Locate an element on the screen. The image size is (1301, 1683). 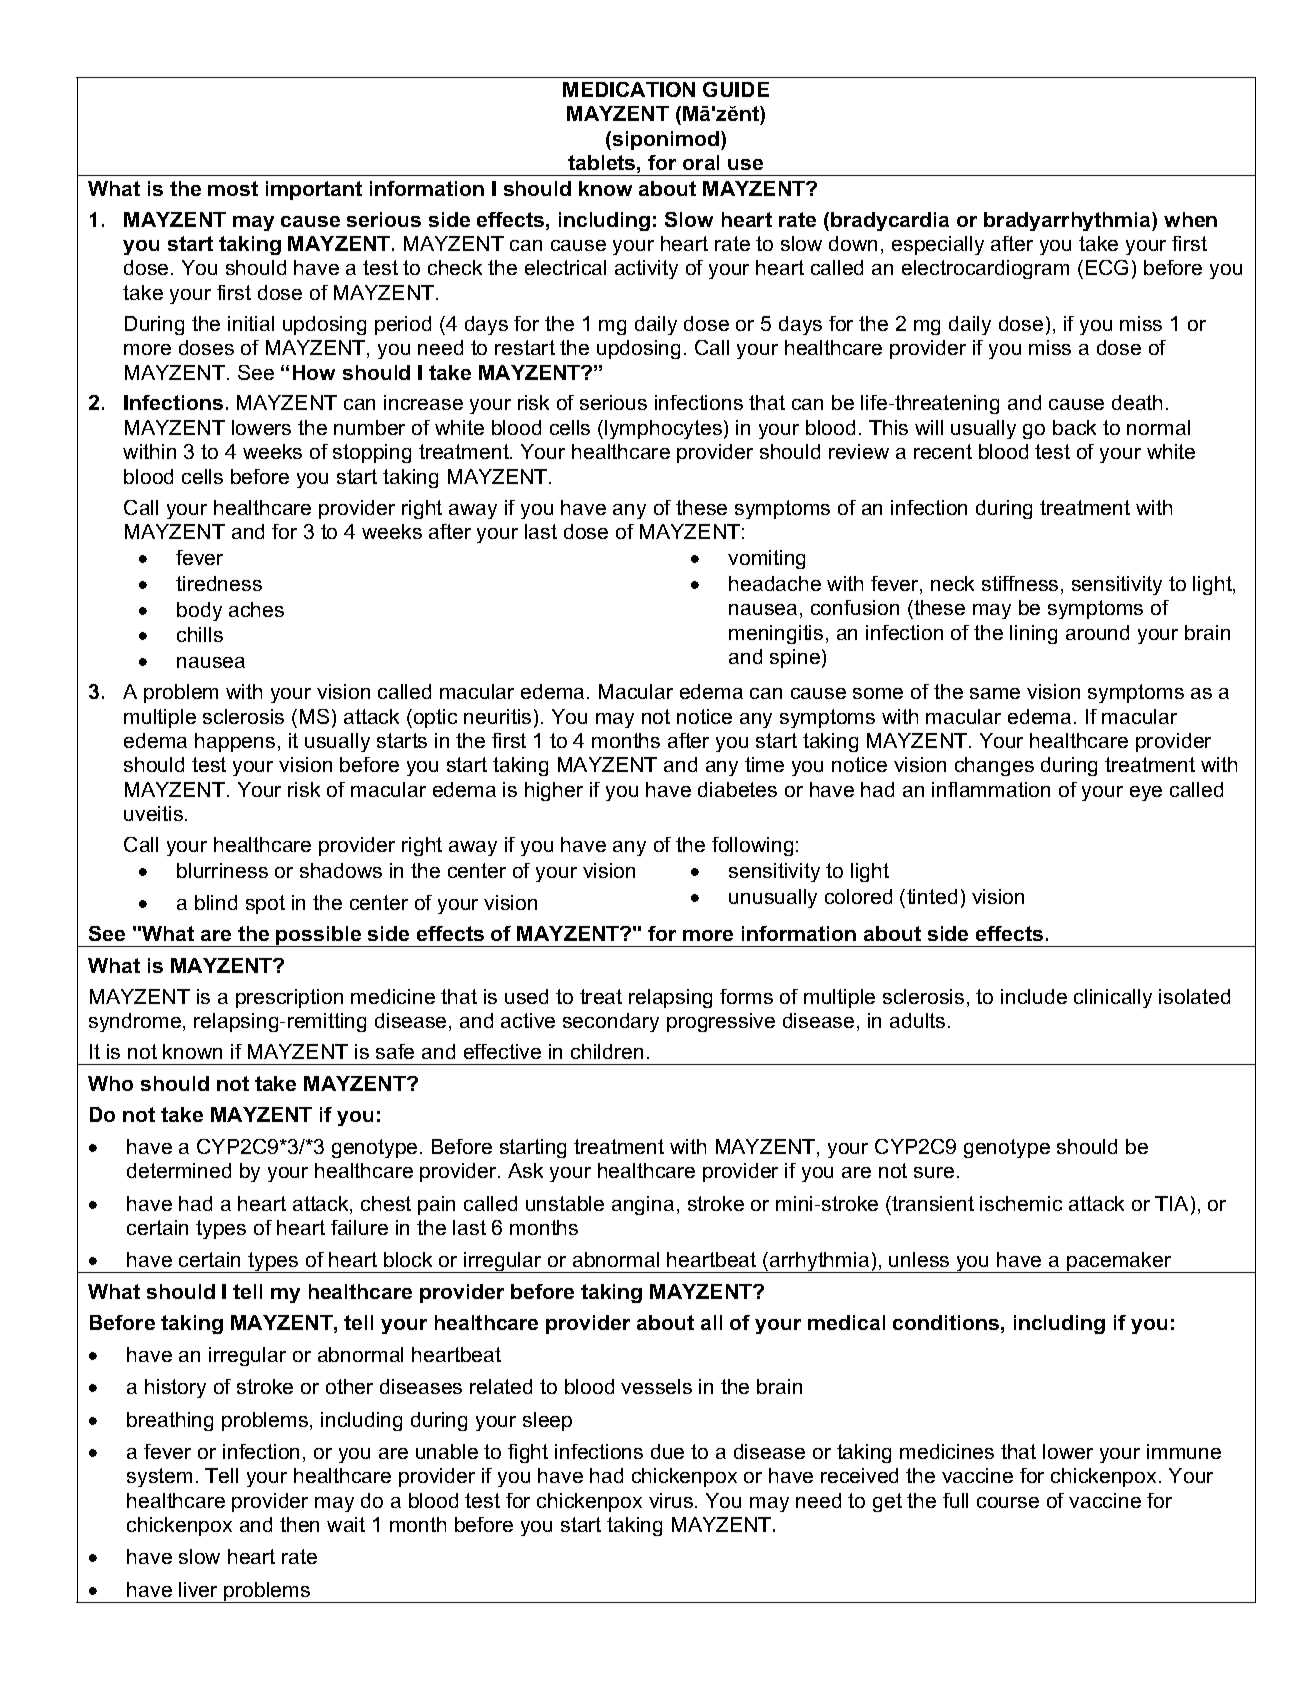
headache is located at coordinates (775, 583).
